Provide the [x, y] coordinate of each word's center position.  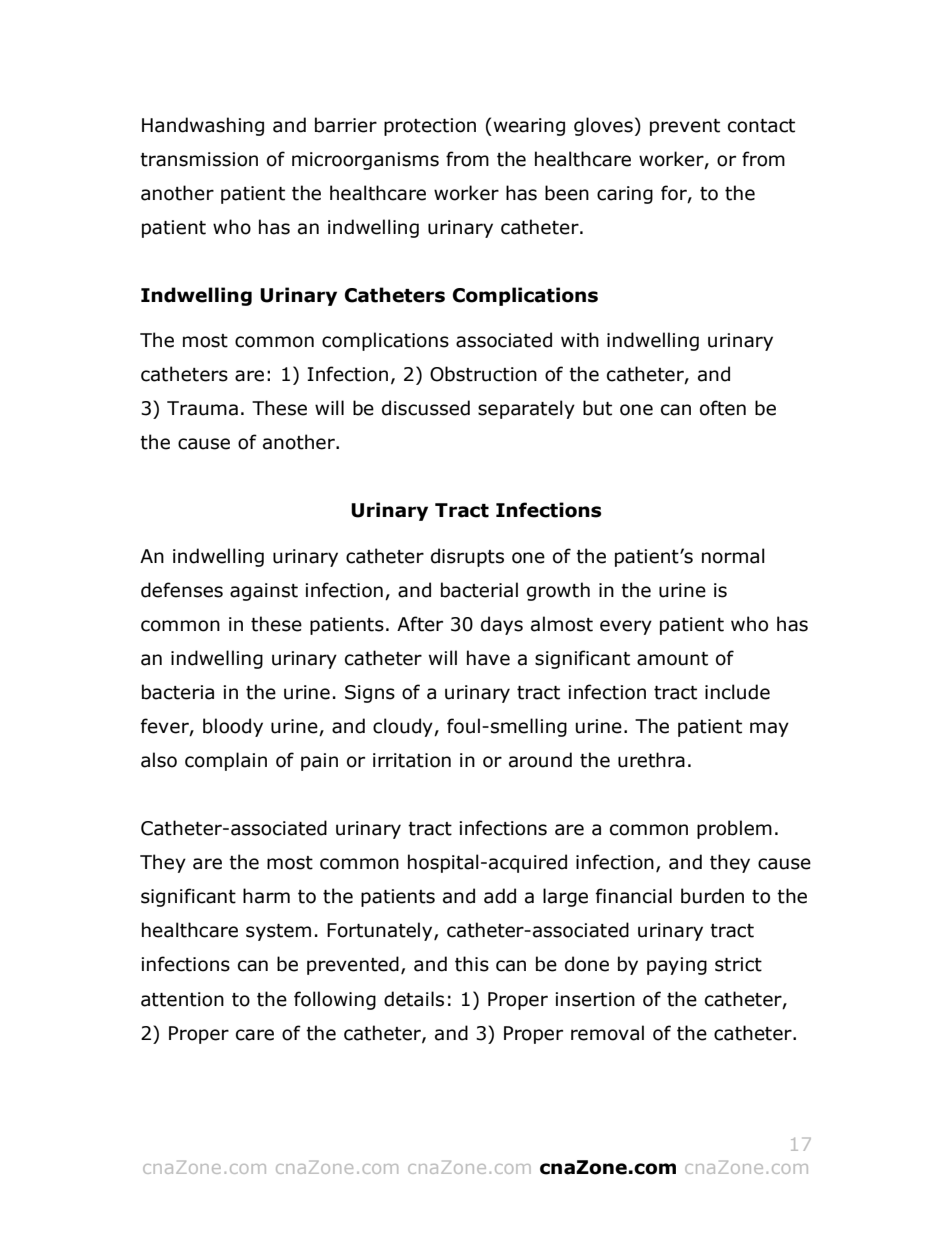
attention [182, 999]
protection [430, 127]
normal [733, 556]
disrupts [467, 557]
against [264, 592]
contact [761, 126]
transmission [199, 159]
